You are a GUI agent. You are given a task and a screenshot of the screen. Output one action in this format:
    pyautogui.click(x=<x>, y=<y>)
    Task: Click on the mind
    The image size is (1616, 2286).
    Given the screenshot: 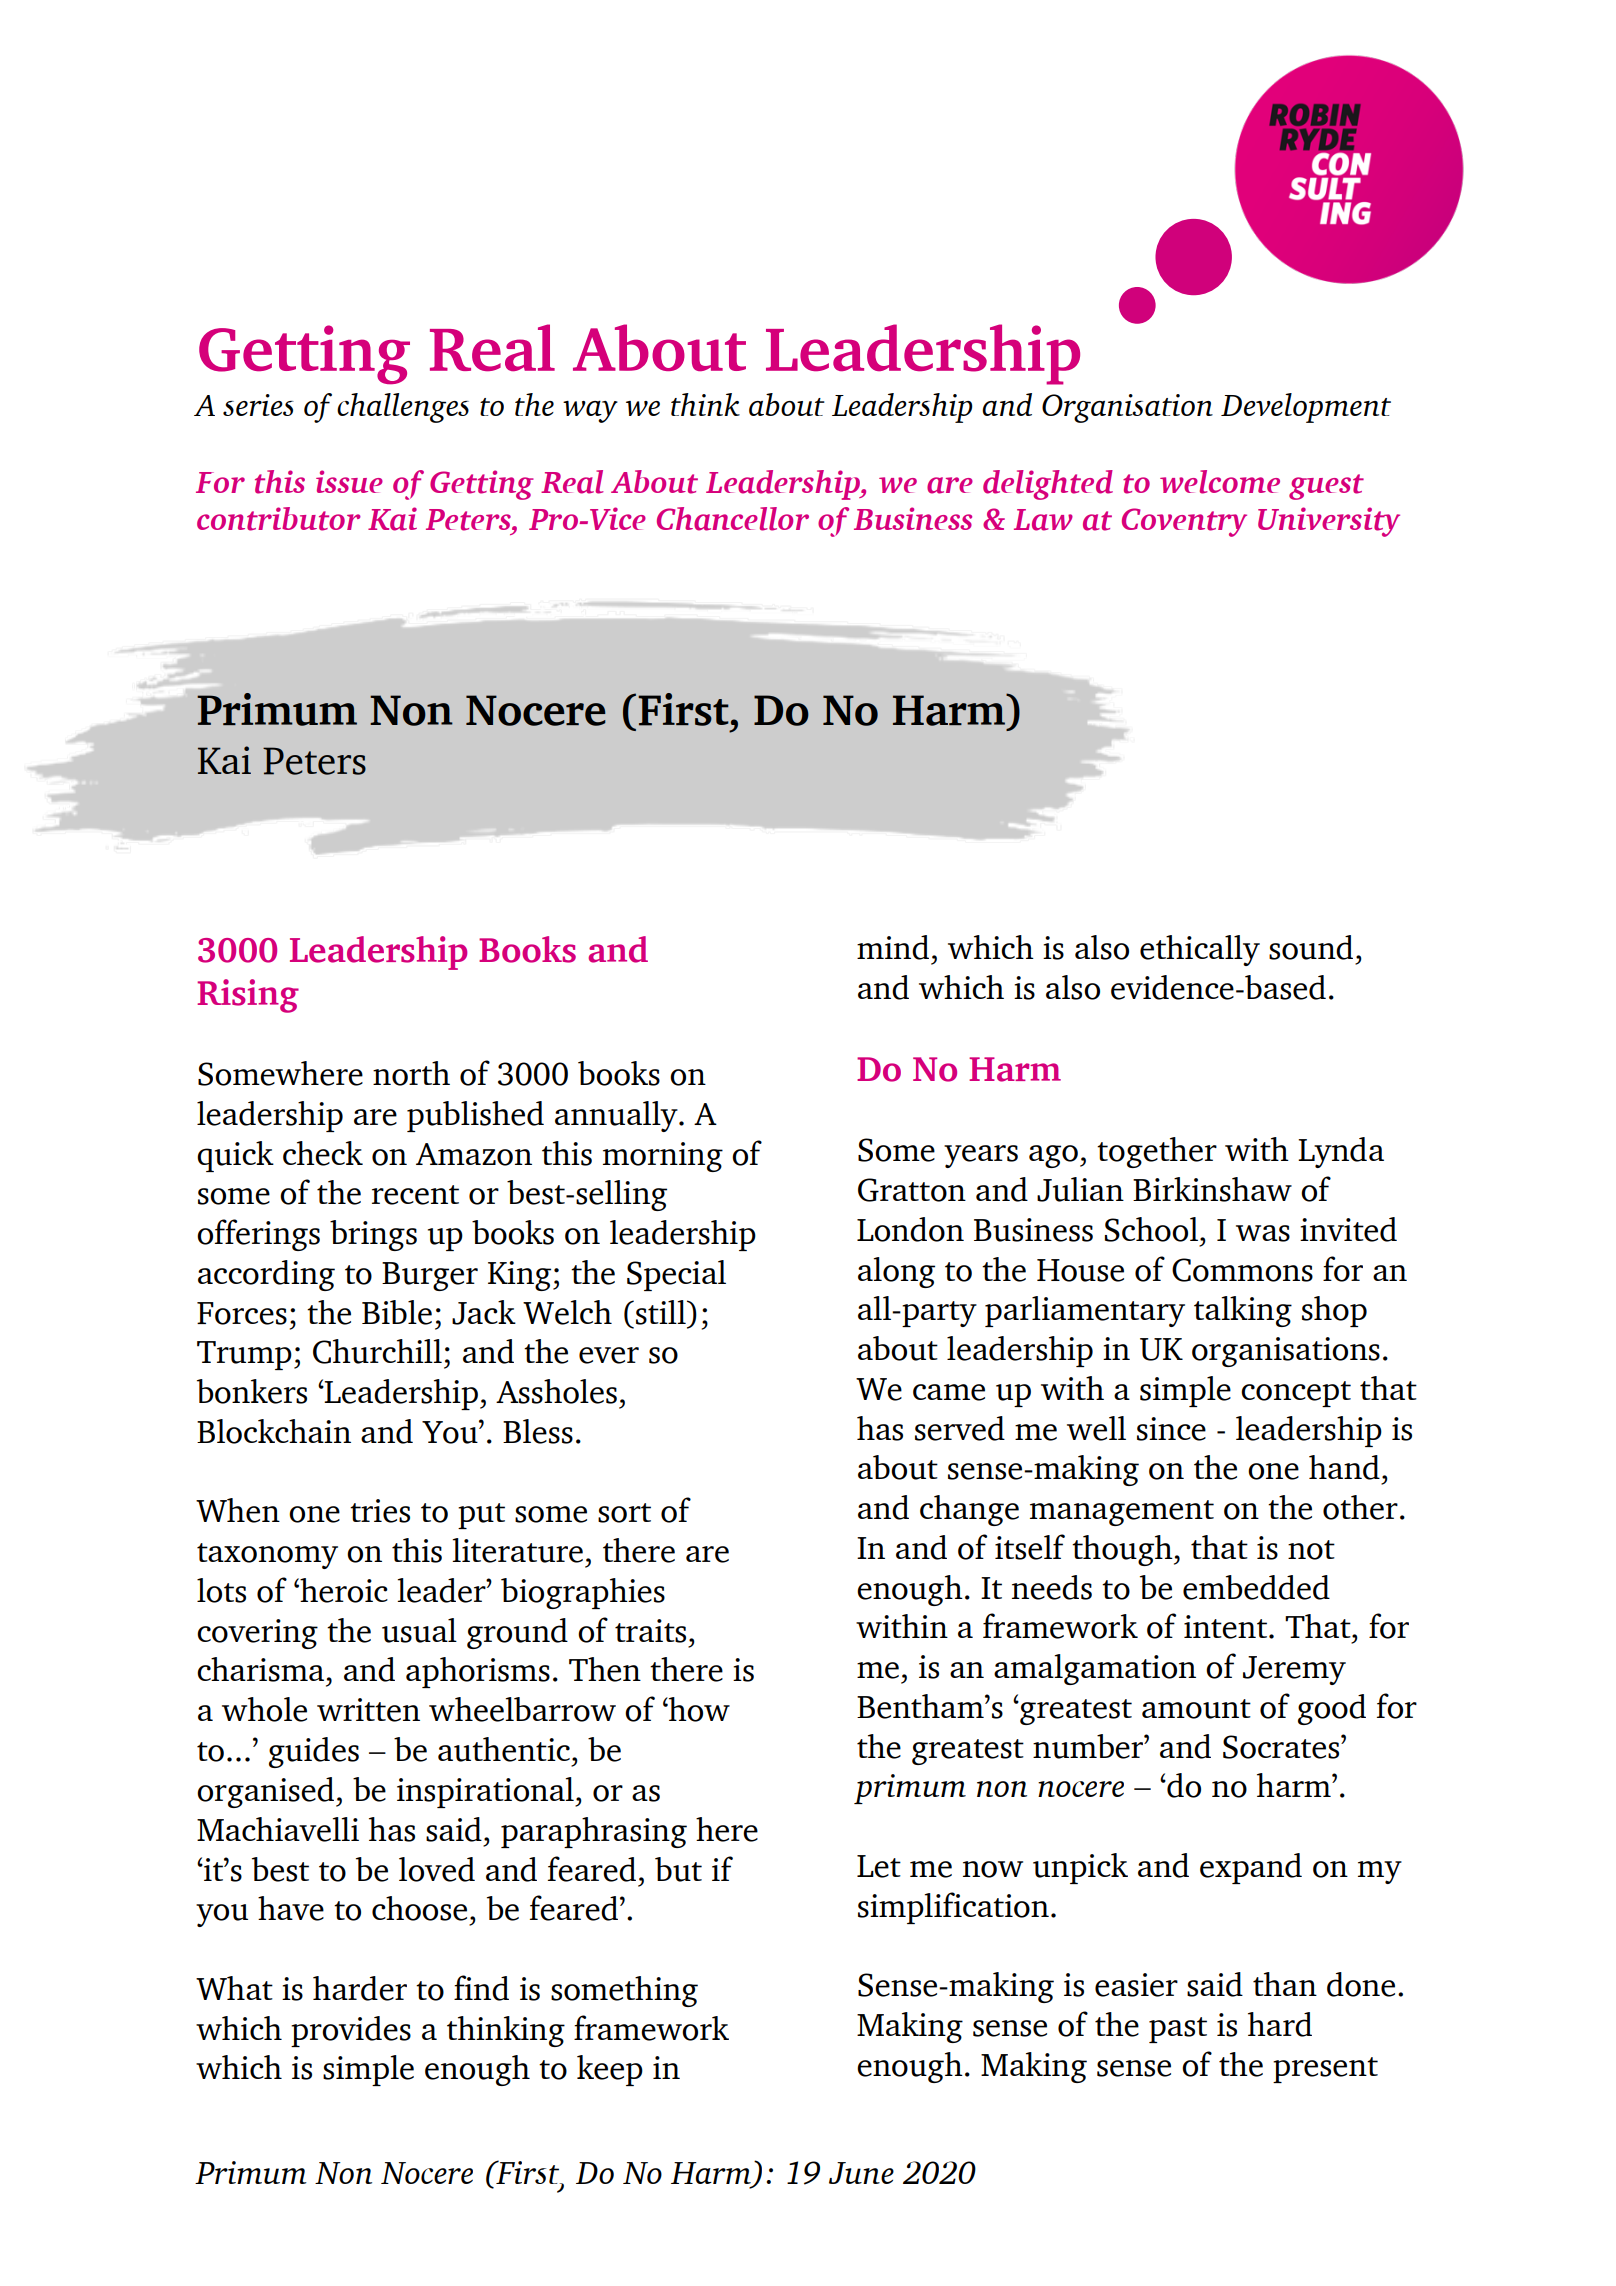 What is the action you would take?
    pyautogui.click(x=893, y=947)
